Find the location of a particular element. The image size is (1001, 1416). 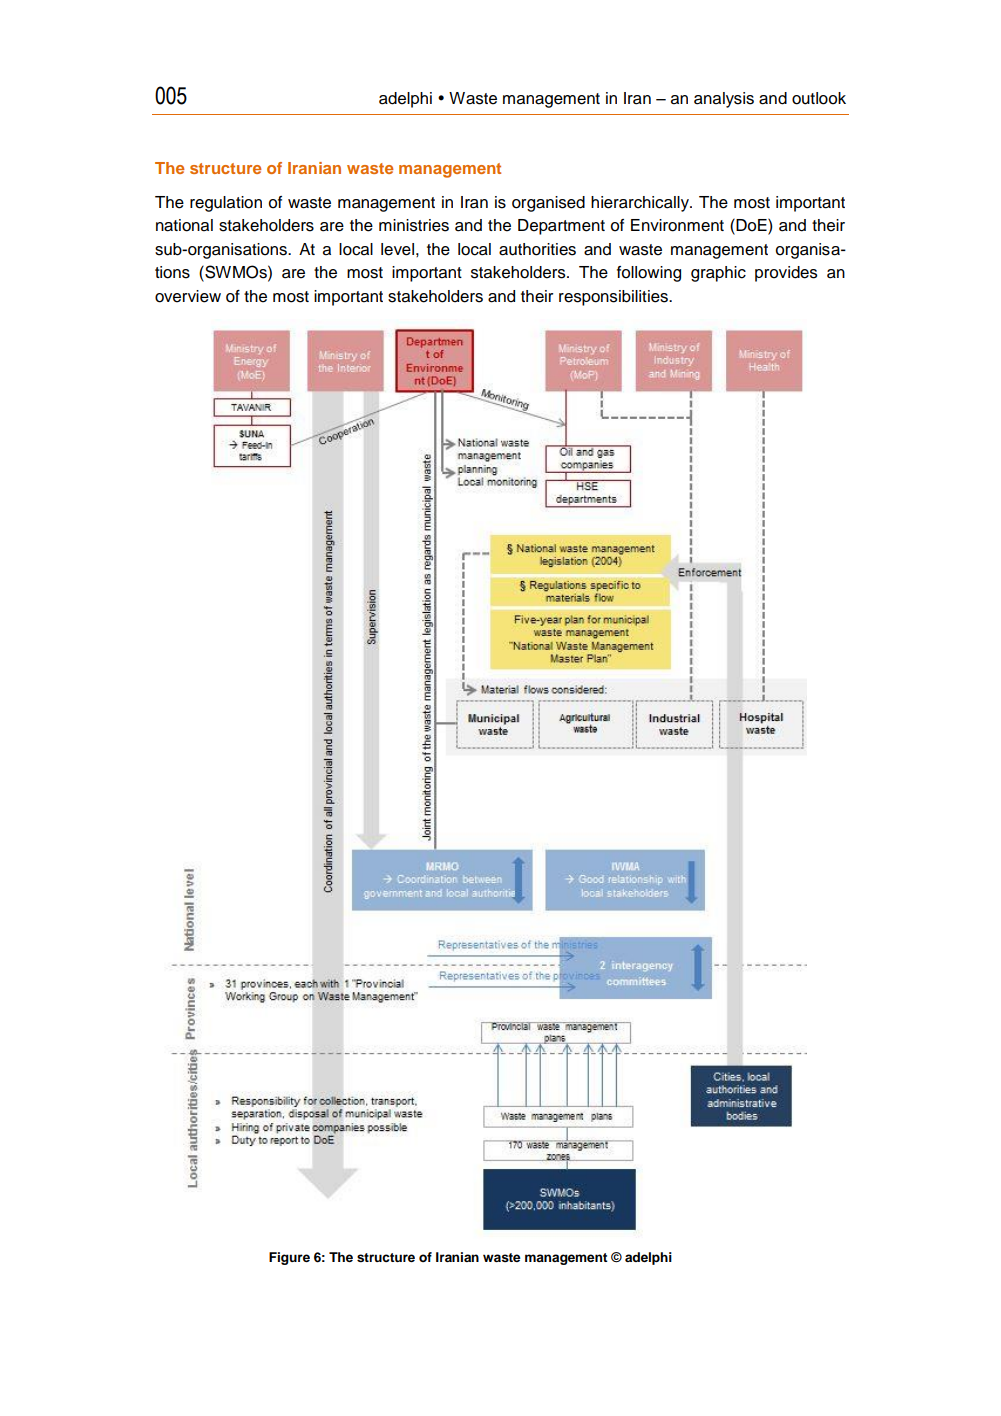

Figure is located at coordinates (289, 1258).
